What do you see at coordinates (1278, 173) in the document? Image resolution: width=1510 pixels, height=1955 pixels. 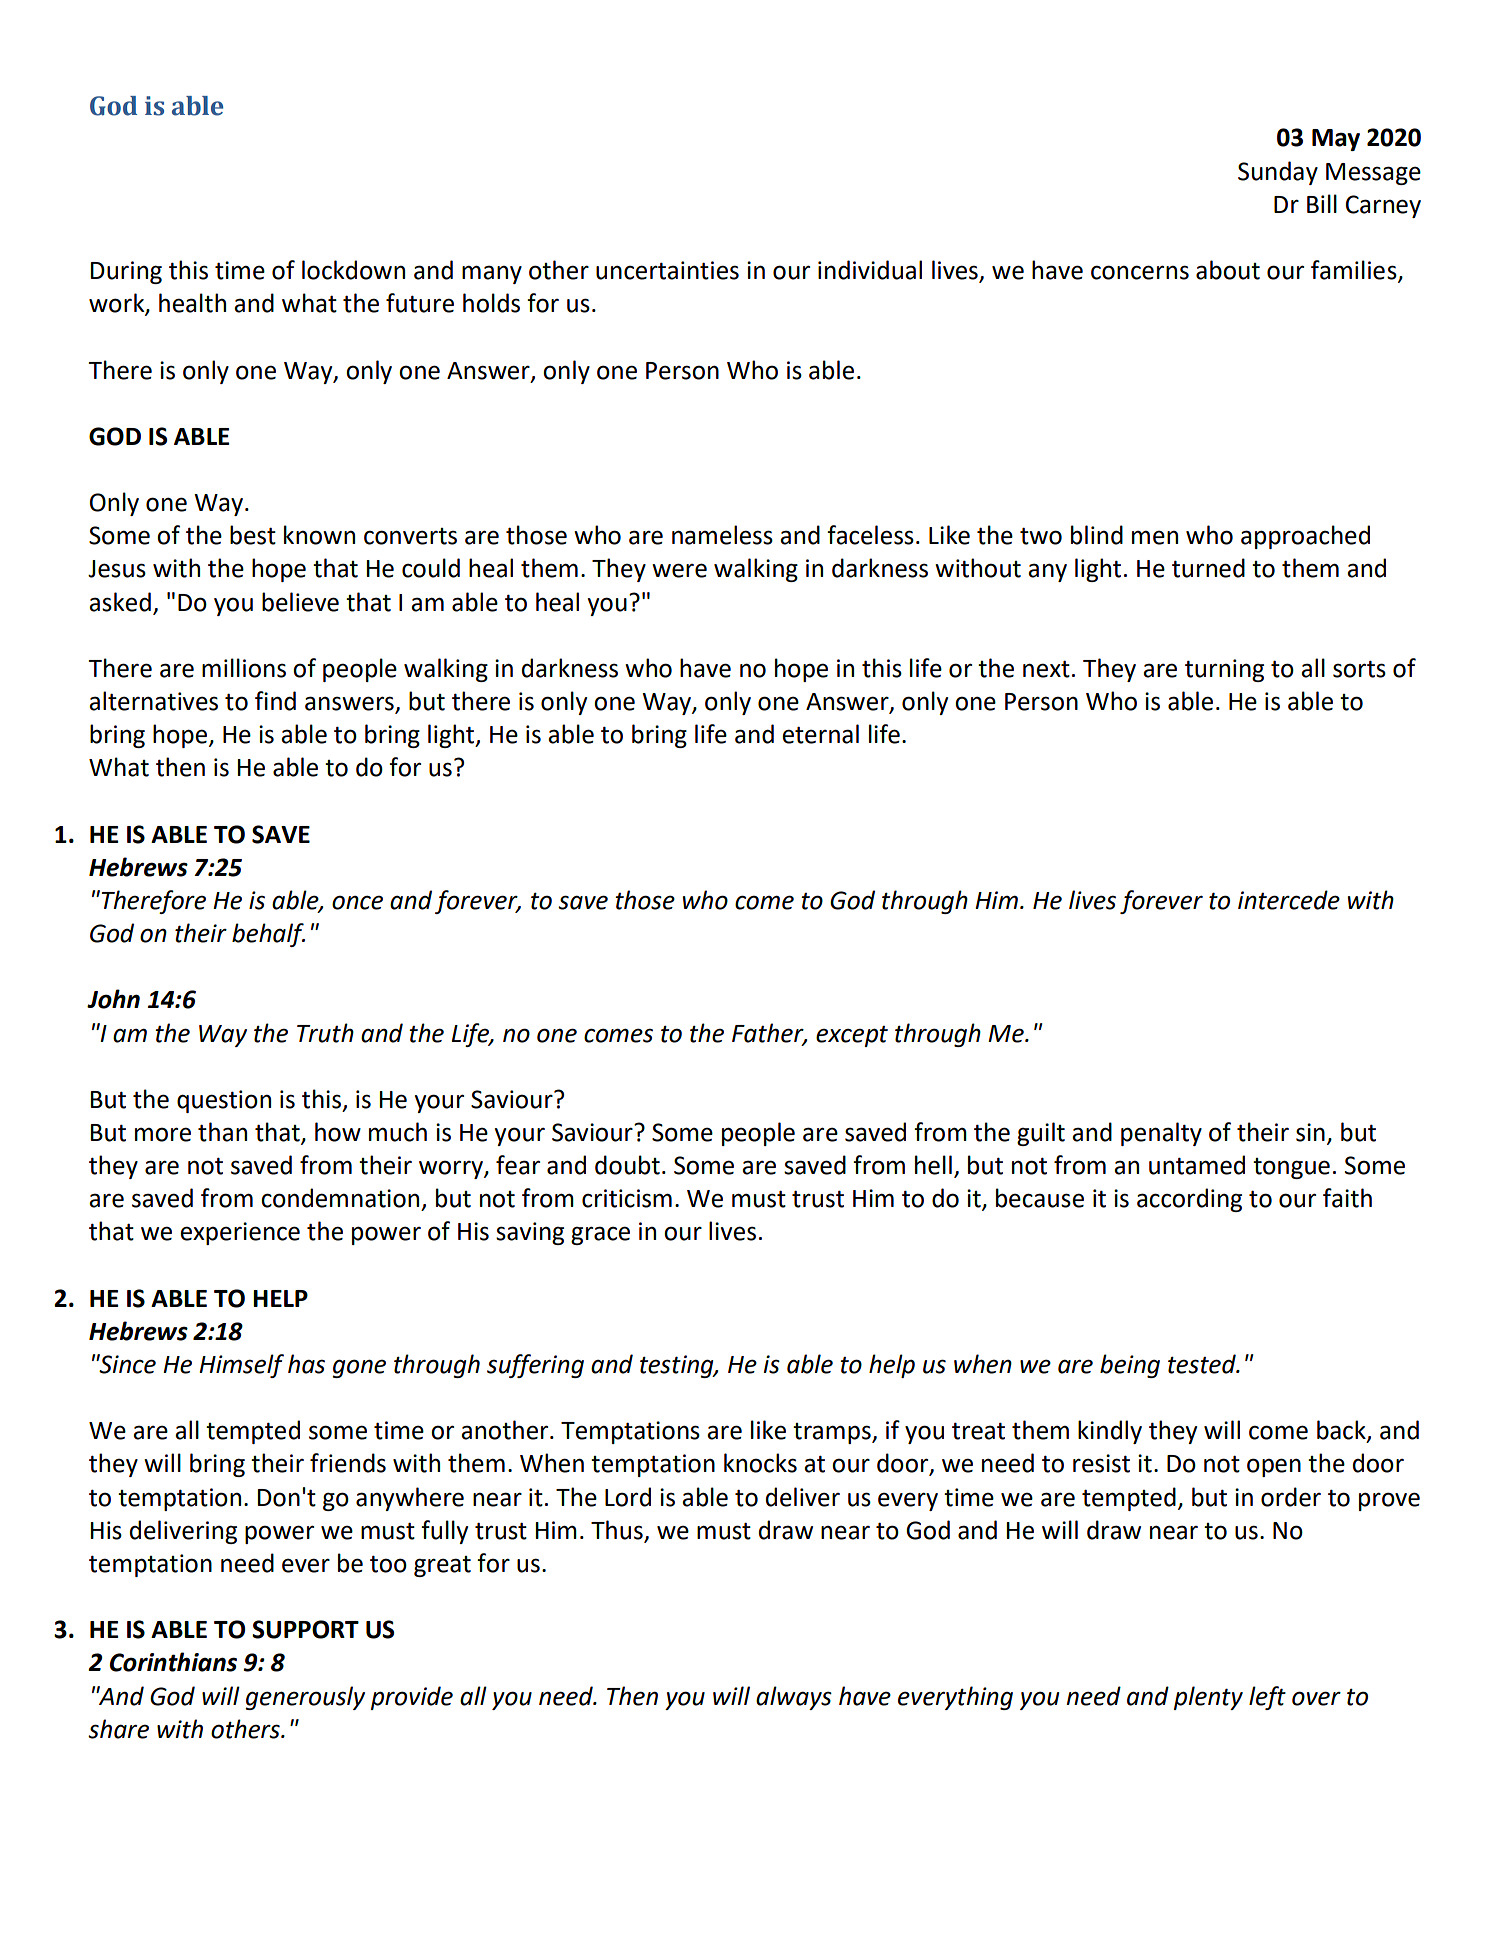 I see `Sunday` at bounding box center [1278, 173].
